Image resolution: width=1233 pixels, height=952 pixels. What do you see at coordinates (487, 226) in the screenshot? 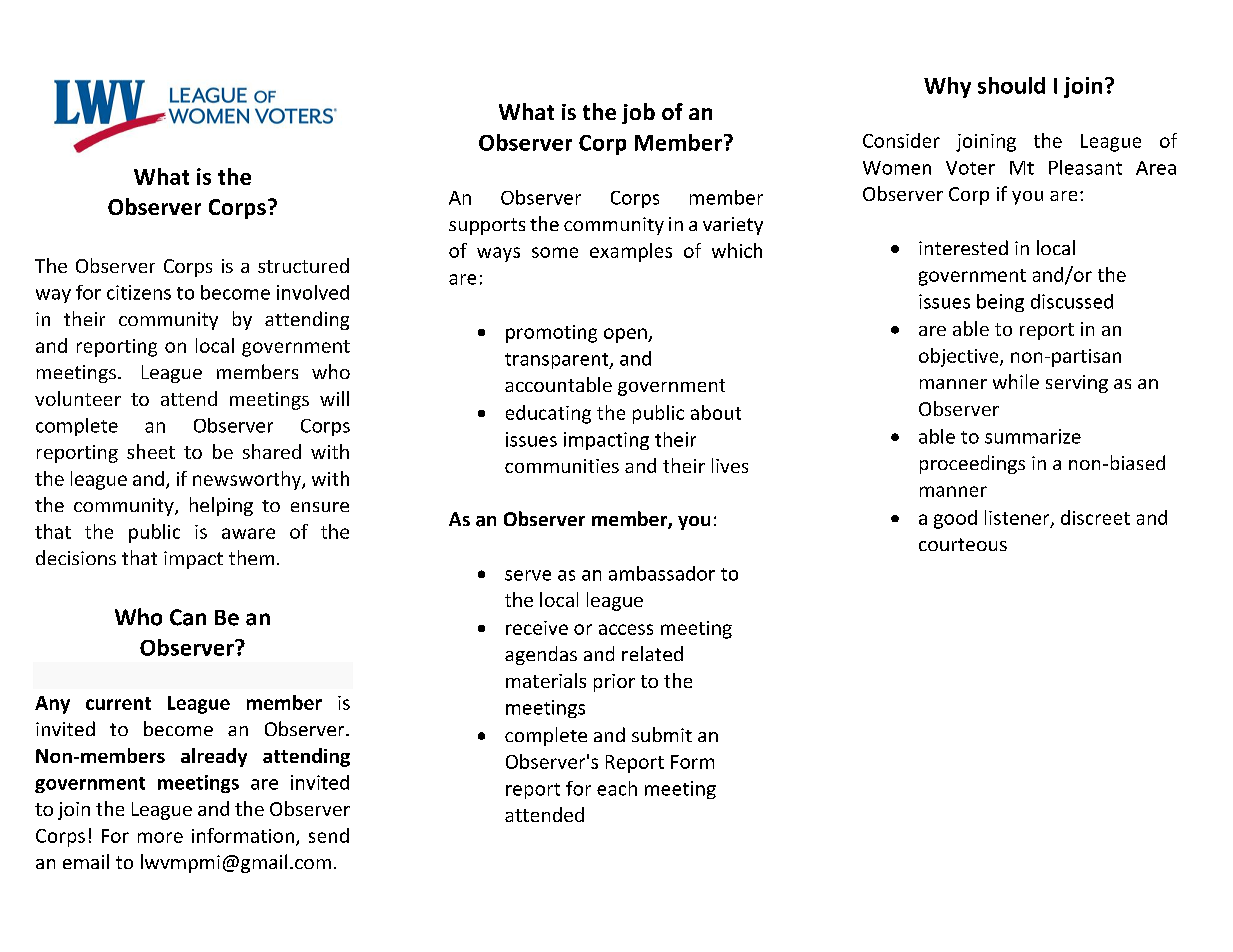
I see `supports` at bounding box center [487, 226].
